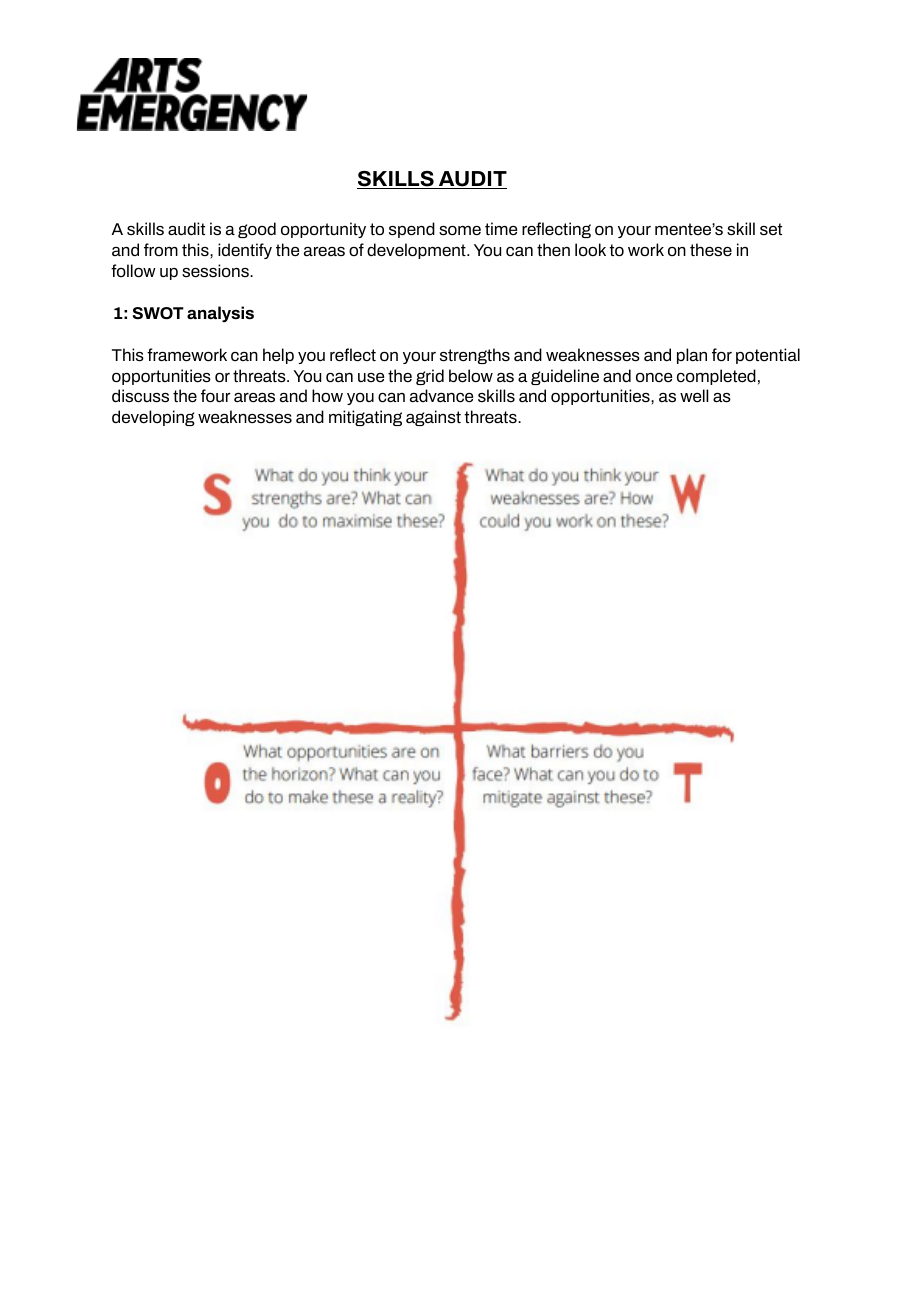  What do you see at coordinates (153, 418) in the document?
I see `developing` at bounding box center [153, 418].
